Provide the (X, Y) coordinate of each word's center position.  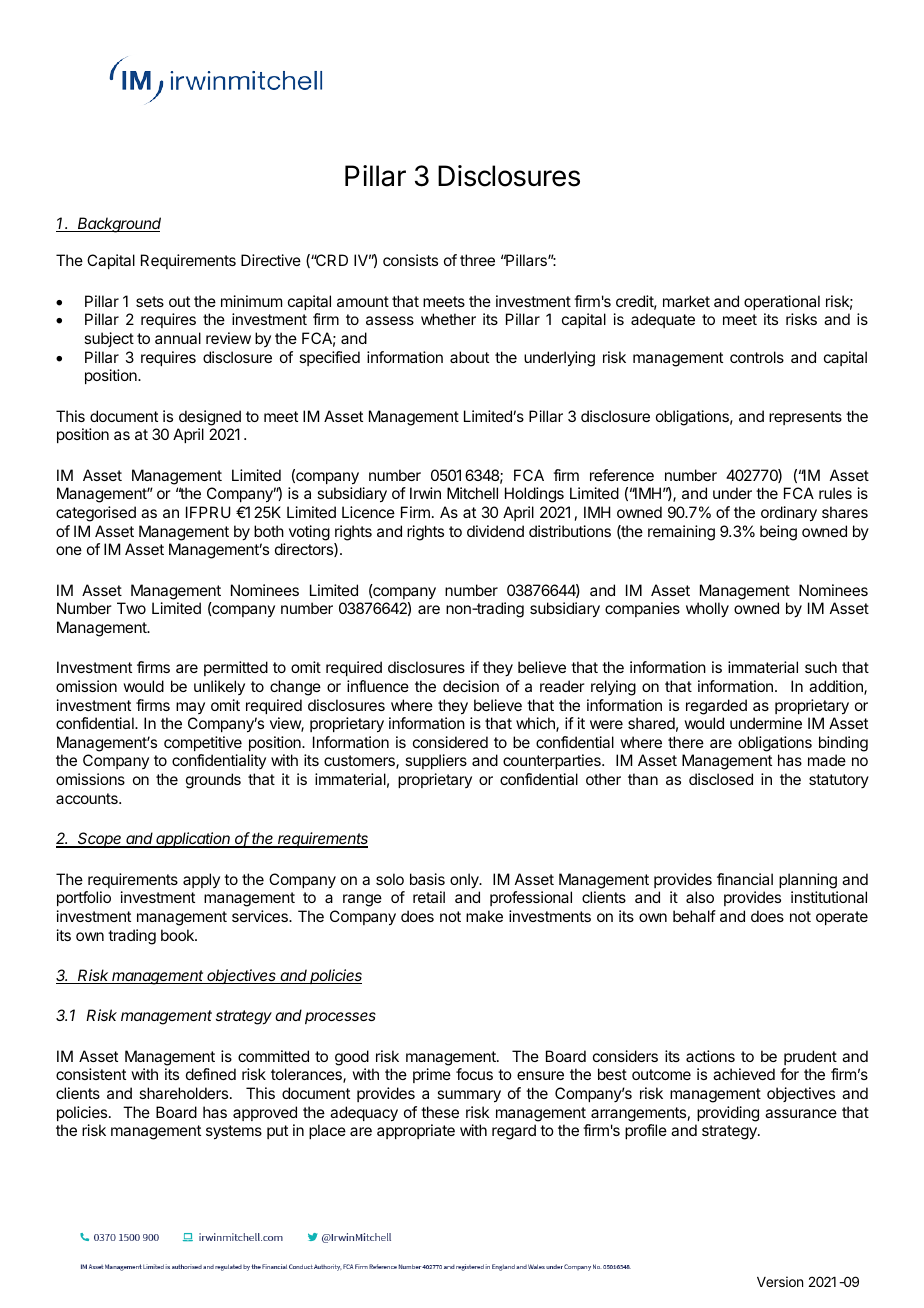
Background (118, 225)
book (178, 935)
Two (131, 608)
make (484, 916)
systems (234, 1132)
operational (782, 302)
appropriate (416, 1131)
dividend (495, 531)
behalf (694, 916)
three (477, 260)
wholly (707, 610)
